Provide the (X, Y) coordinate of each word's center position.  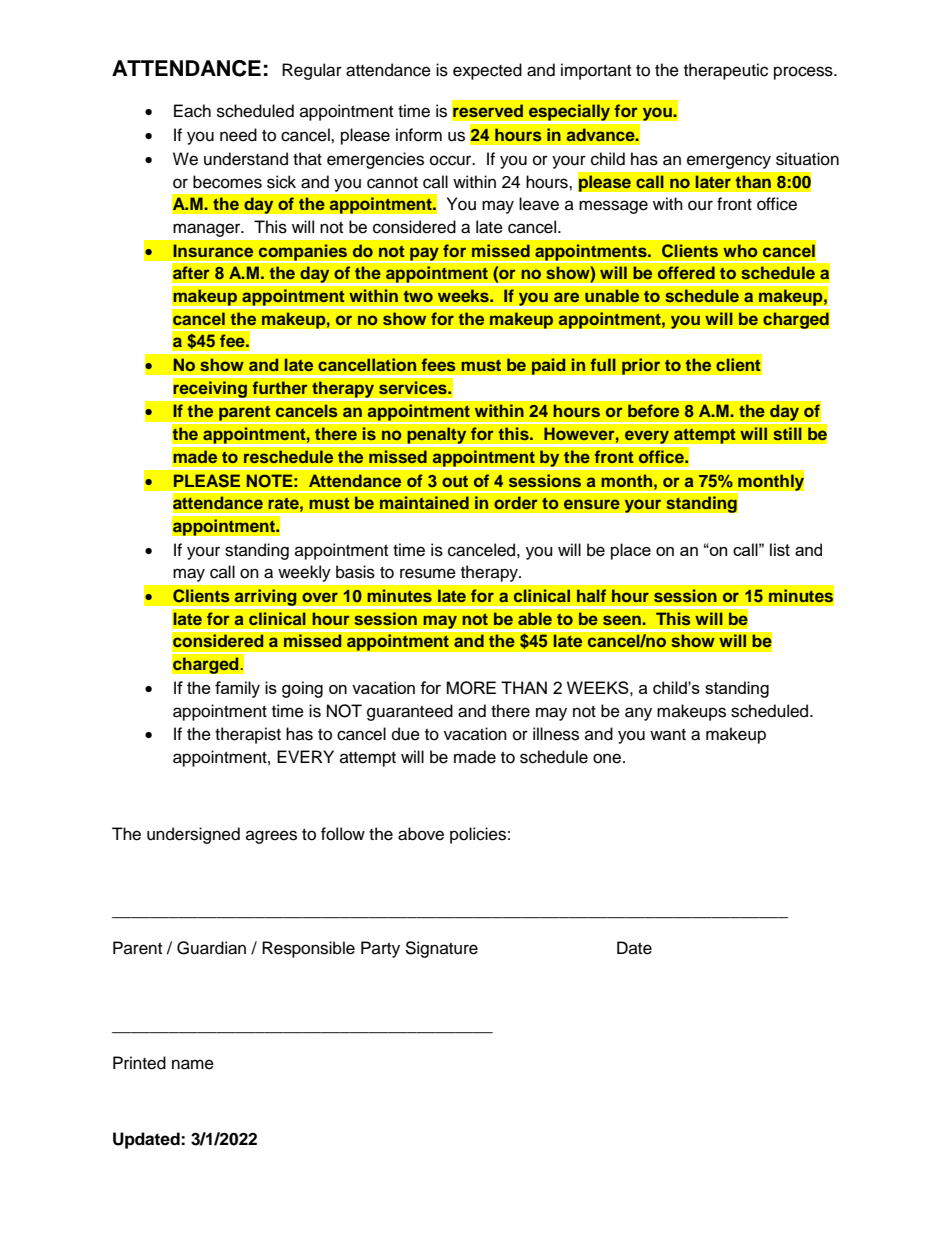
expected (487, 71)
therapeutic (726, 71)
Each (192, 111)
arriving (266, 598)
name (193, 1064)
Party (380, 949)
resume (428, 573)
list (780, 549)
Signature (441, 949)
